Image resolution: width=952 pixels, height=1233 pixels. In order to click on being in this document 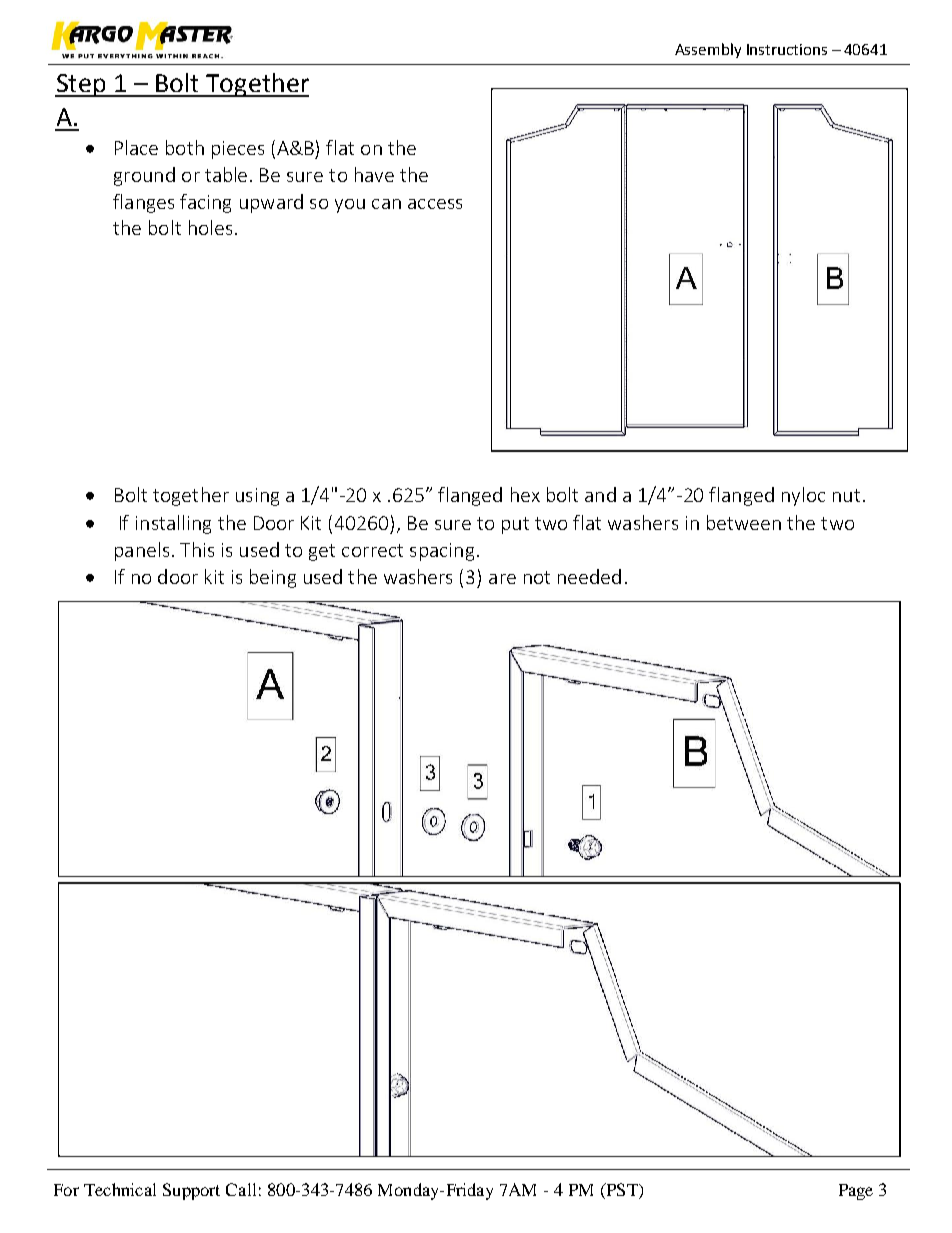, I will do `click(273, 578)`.
